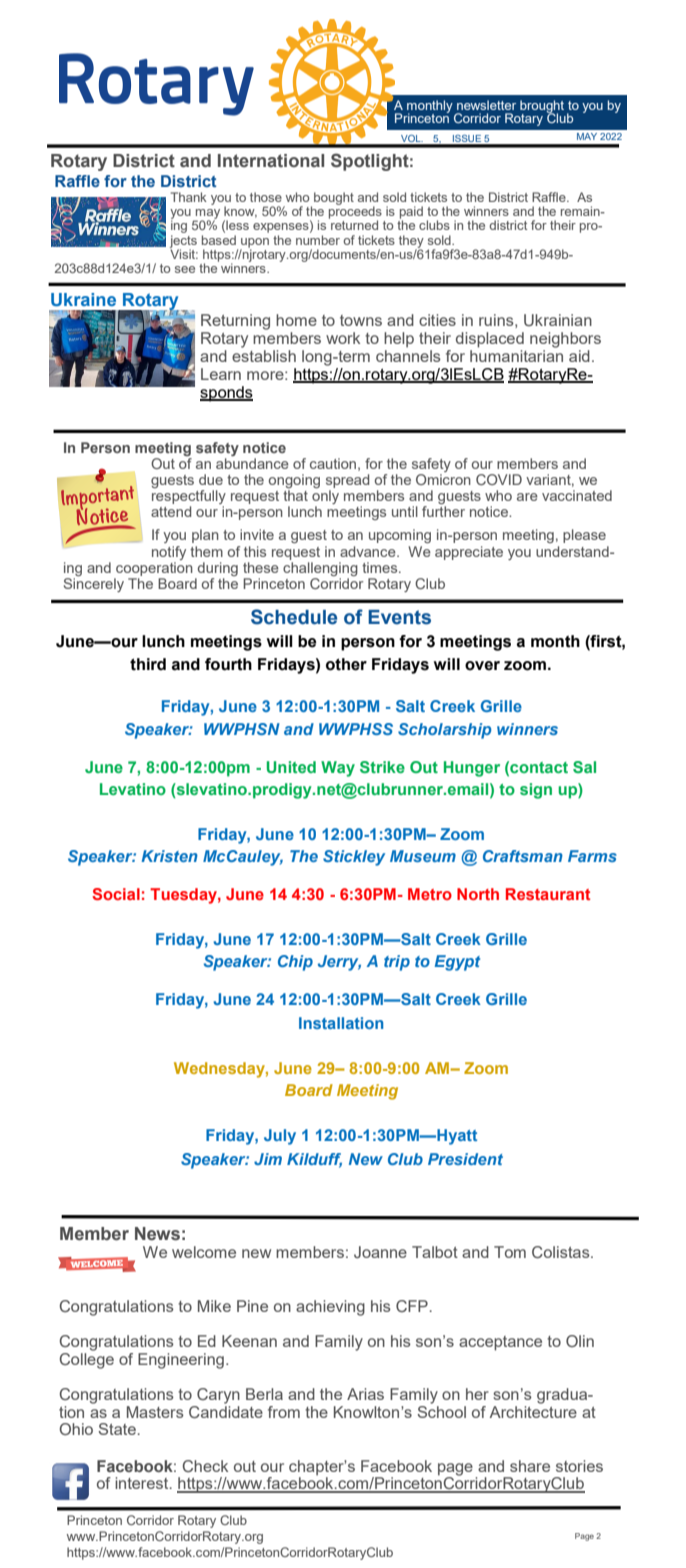  Describe the element at coordinates (365, 1394) in the document. I see `Arias` at that location.
